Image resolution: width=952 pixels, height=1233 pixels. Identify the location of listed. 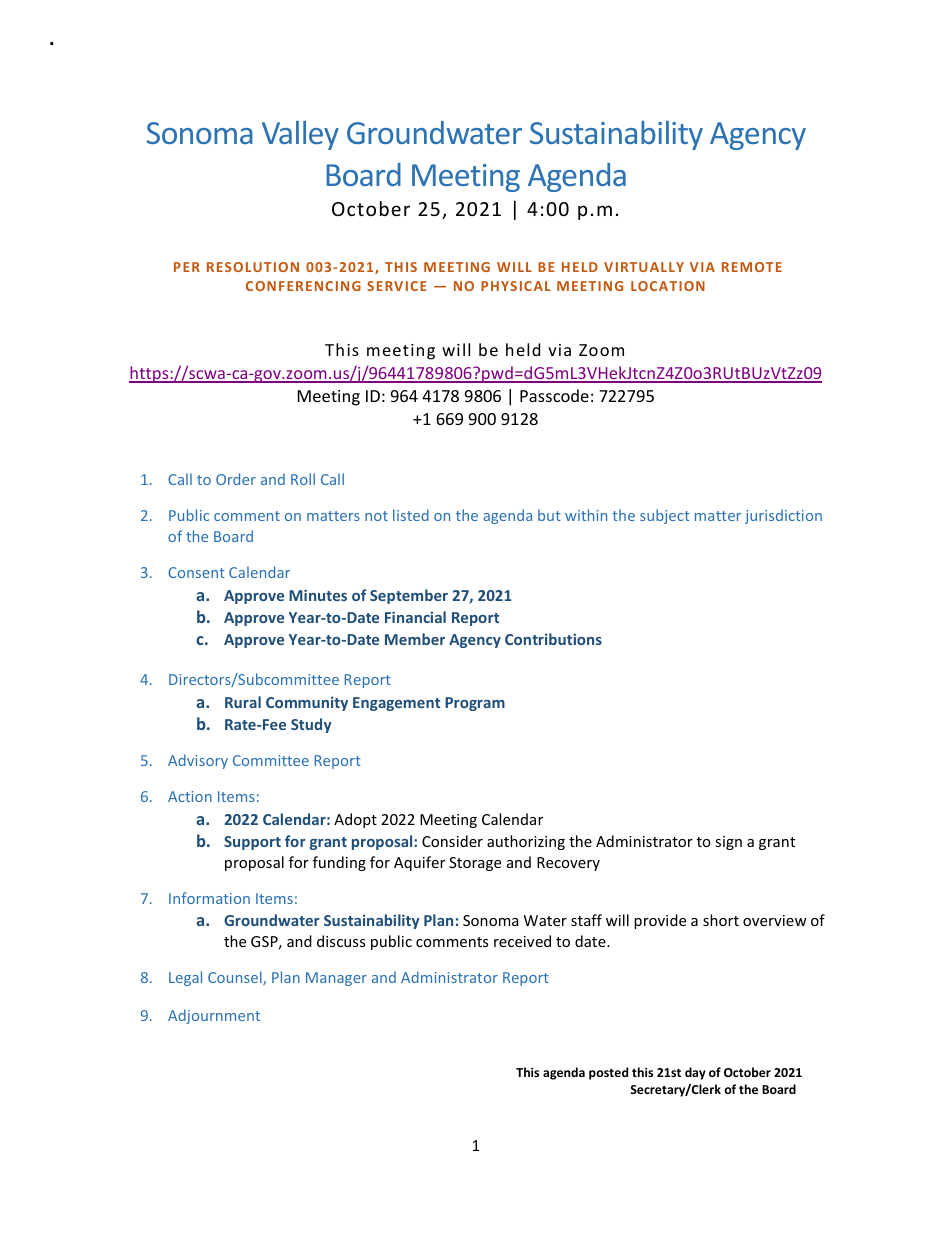
(411, 515).
